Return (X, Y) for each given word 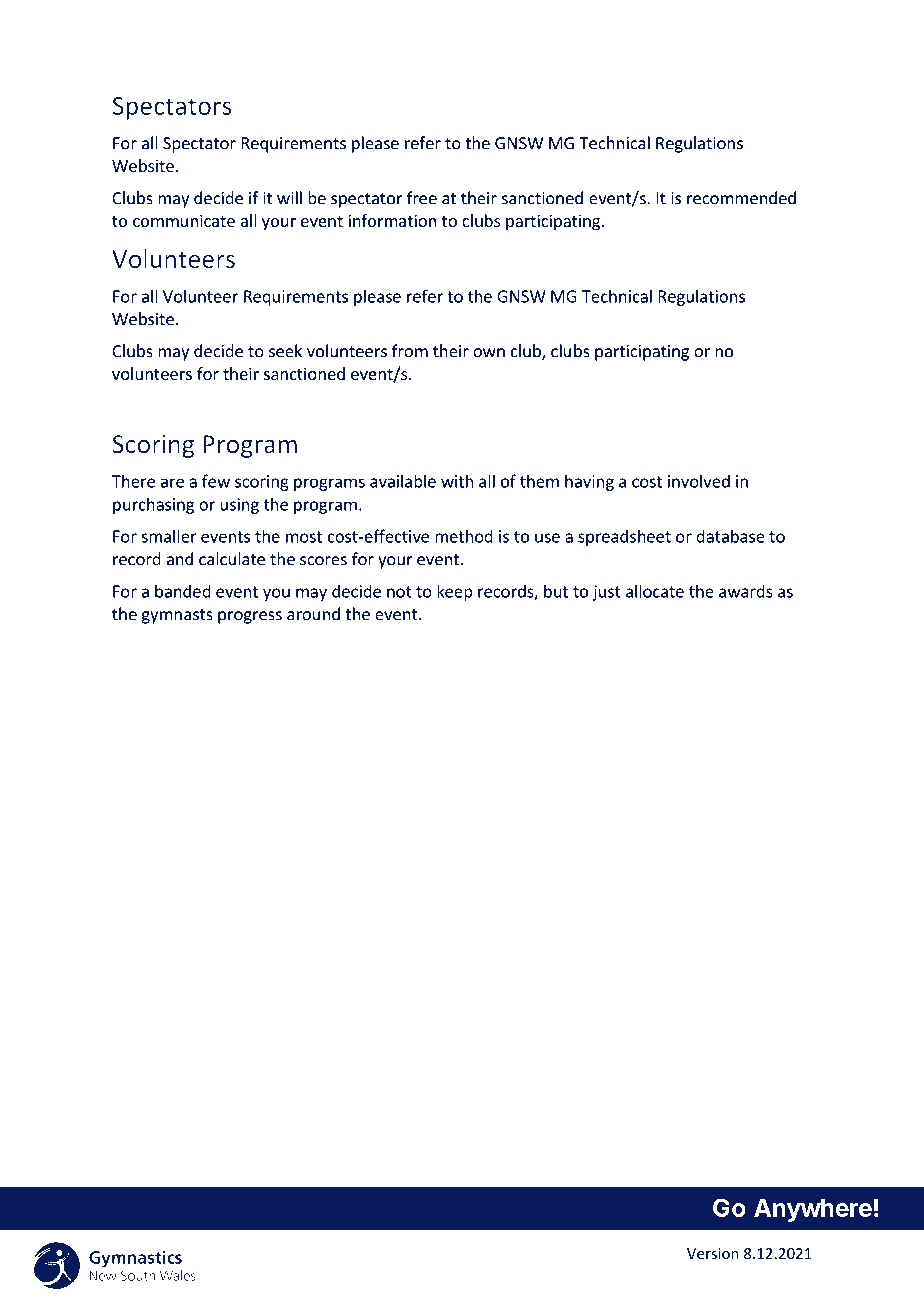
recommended (741, 198)
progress (250, 617)
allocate (655, 591)
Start (612, 1208)
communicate (184, 220)
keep (455, 592)
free (422, 198)
